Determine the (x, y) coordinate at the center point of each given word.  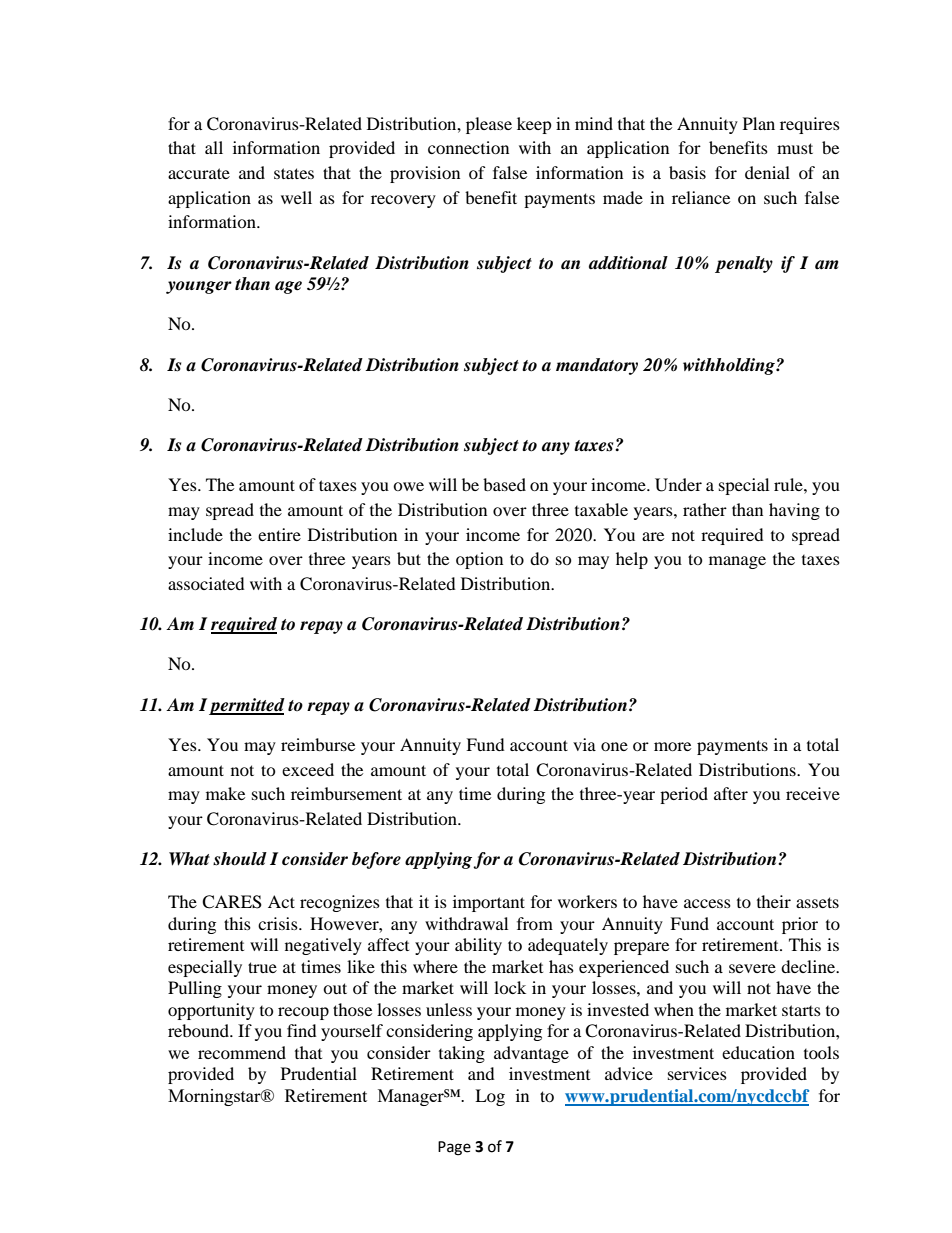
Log (490, 1097)
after (731, 793)
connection (468, 147)
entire (279, 534)
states (294, 173)
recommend (242, 1052)
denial (767, 172)
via (584, 744)
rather (705, 509)
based (504, 484)
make (225, 793)
